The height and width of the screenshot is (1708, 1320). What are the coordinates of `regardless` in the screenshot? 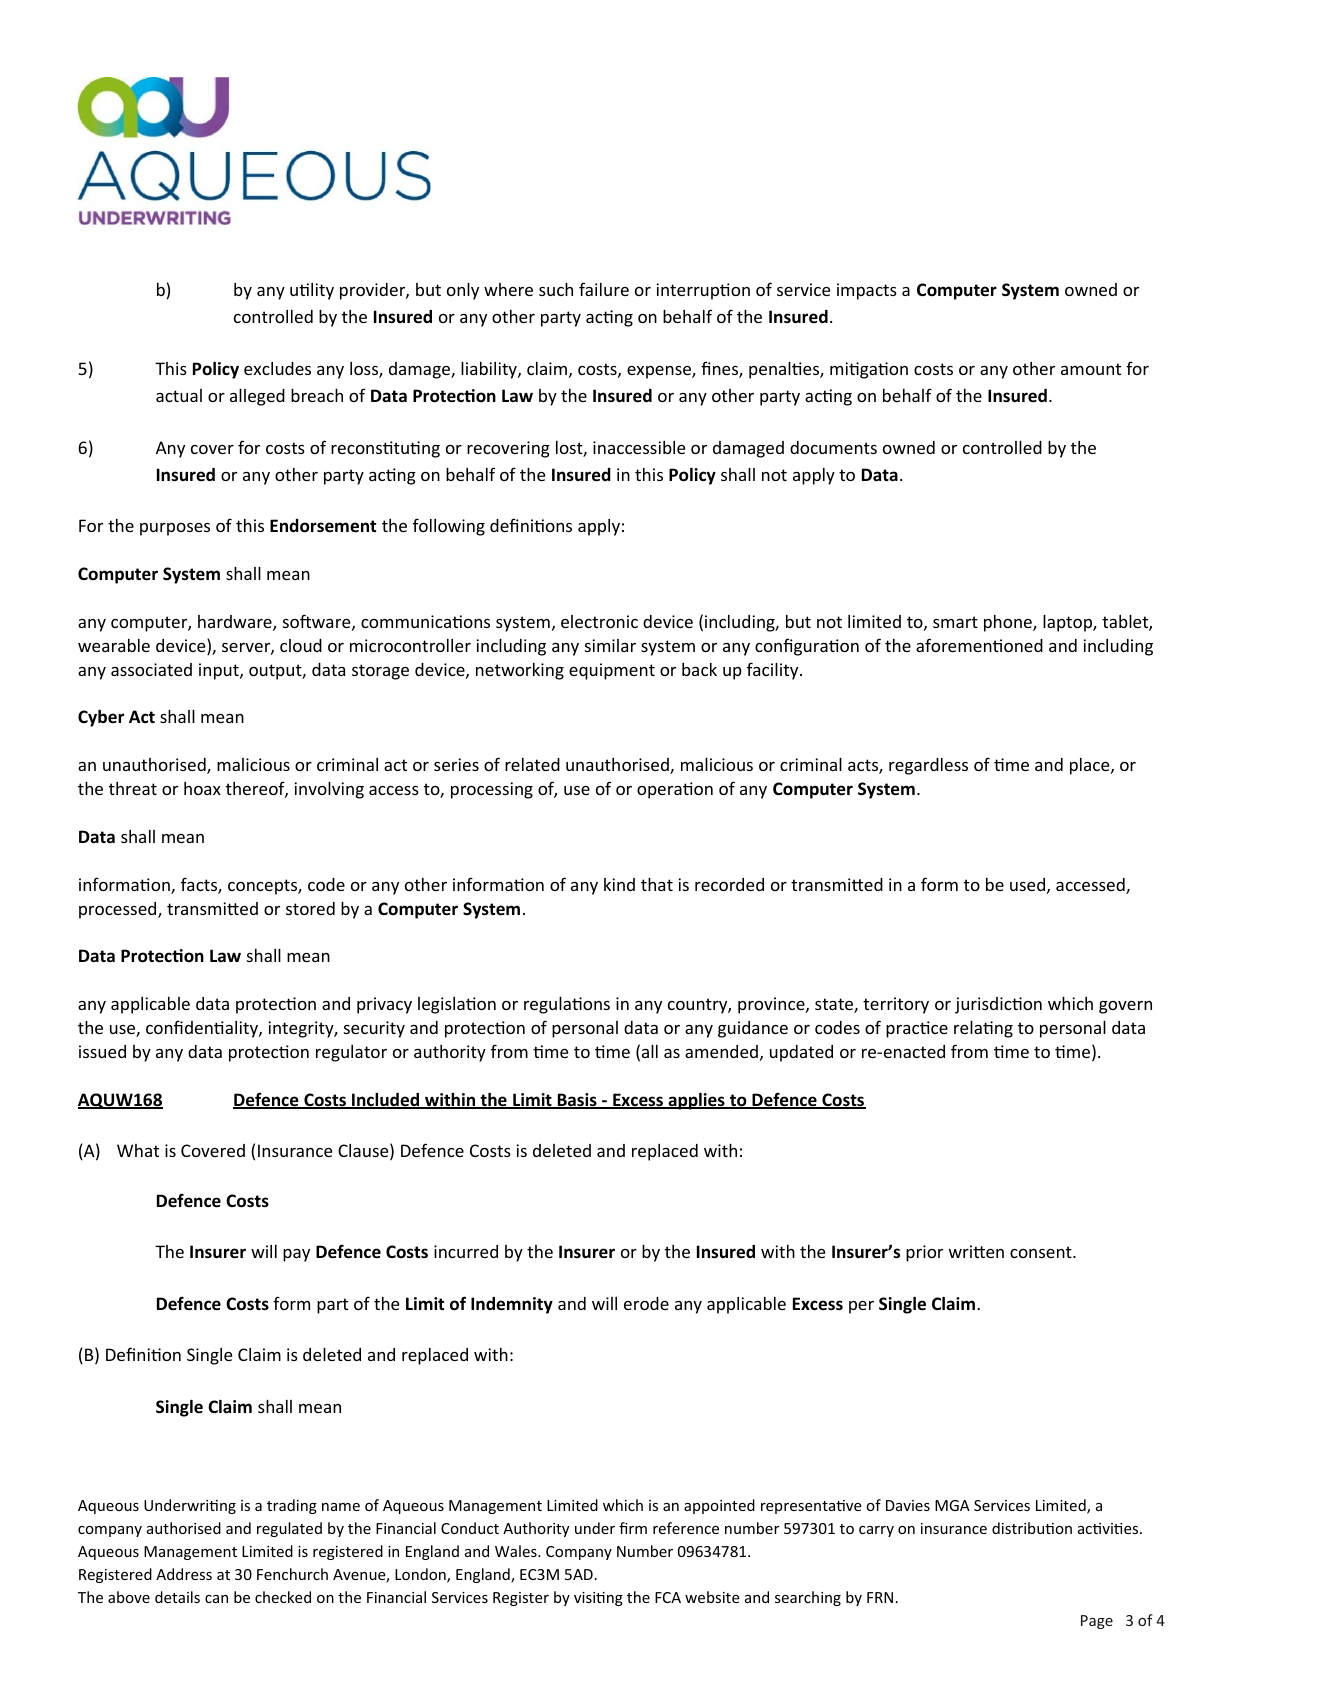 It's located at (928, 766).
